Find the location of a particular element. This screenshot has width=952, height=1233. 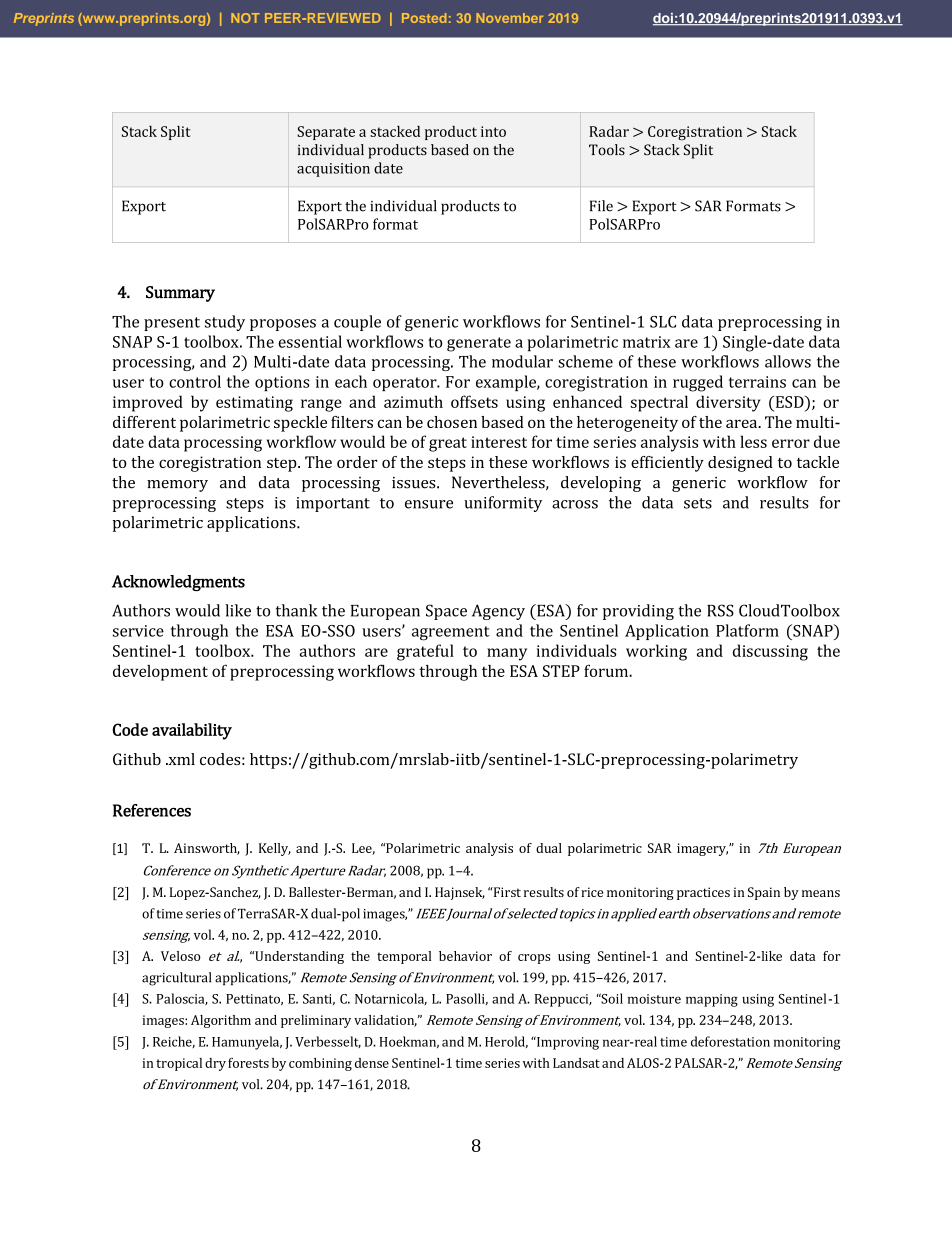

uniformity is located at coordinates (503, 504).
